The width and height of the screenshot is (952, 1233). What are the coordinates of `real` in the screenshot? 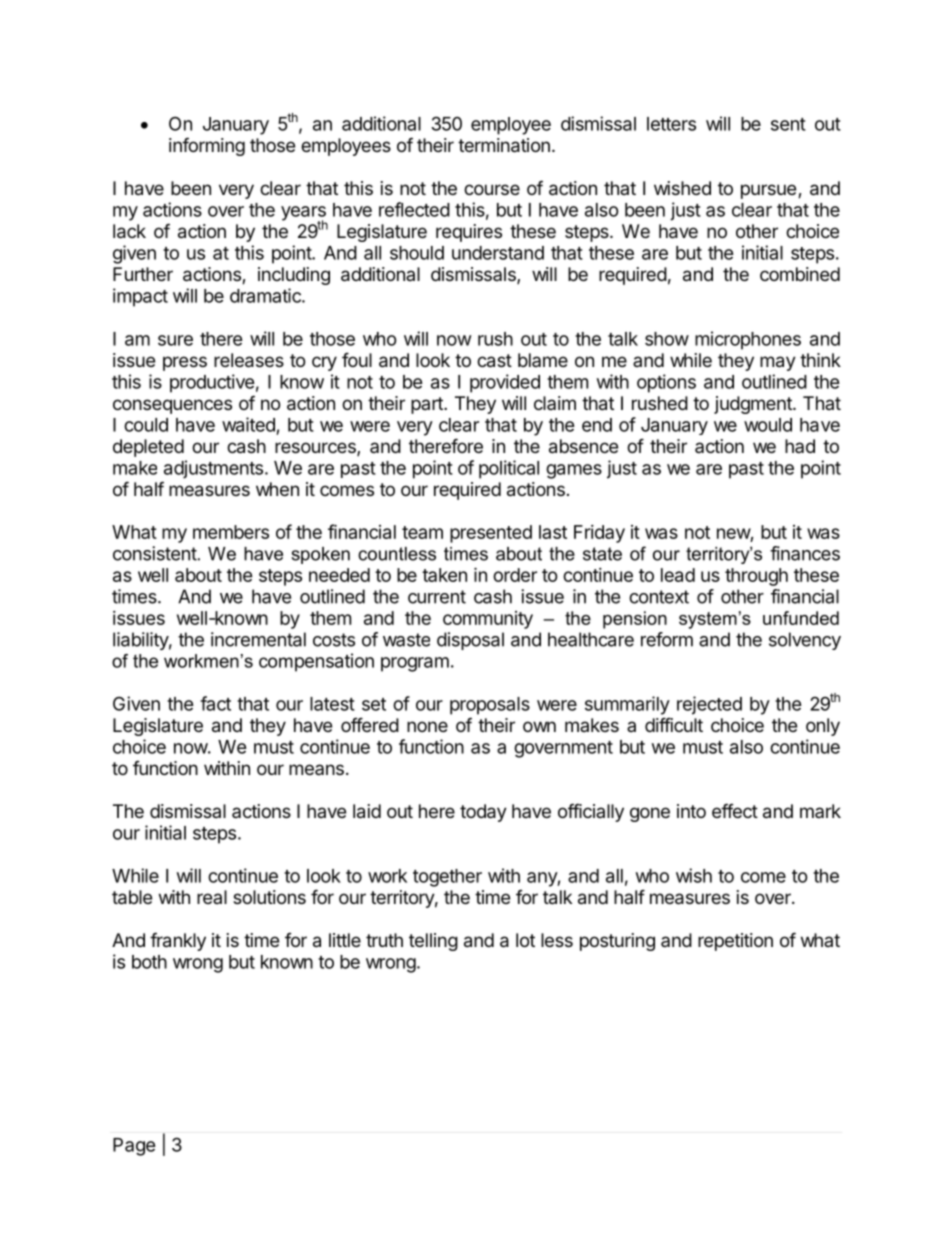 It's located at (212, 897).
